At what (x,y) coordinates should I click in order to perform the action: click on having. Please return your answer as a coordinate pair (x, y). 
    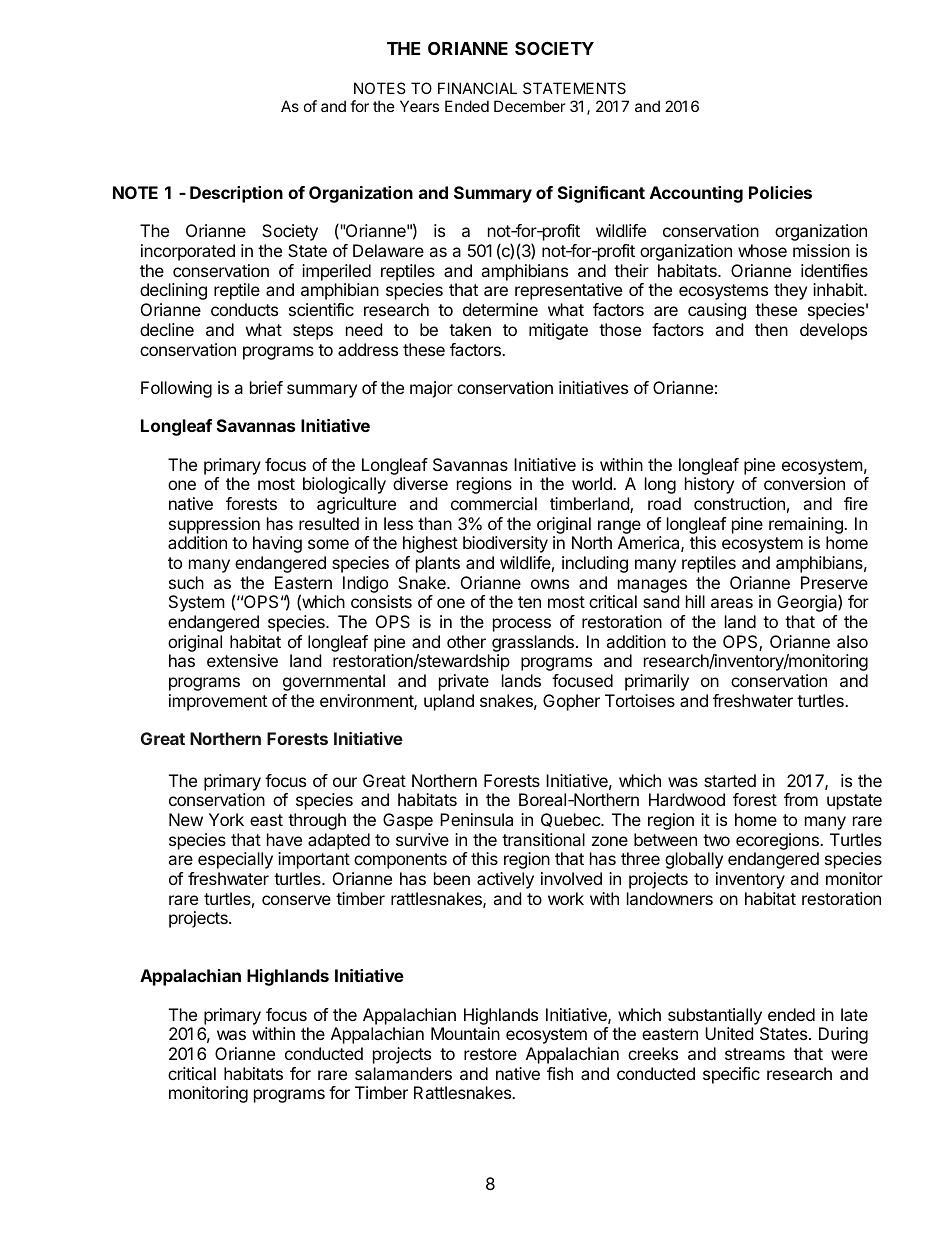
    Looking at the image, I should click on (277, 544).
